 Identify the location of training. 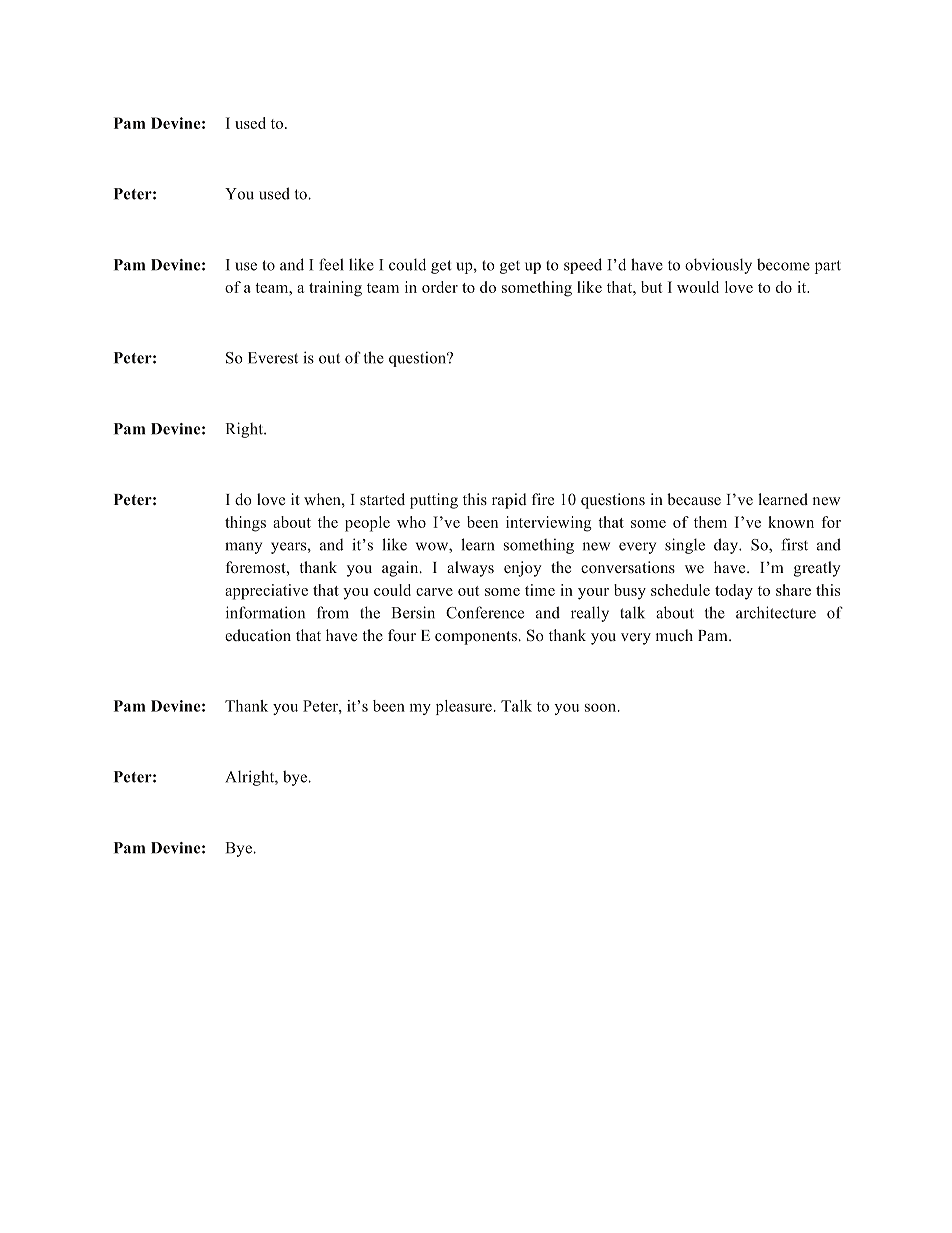
(335, 289).
